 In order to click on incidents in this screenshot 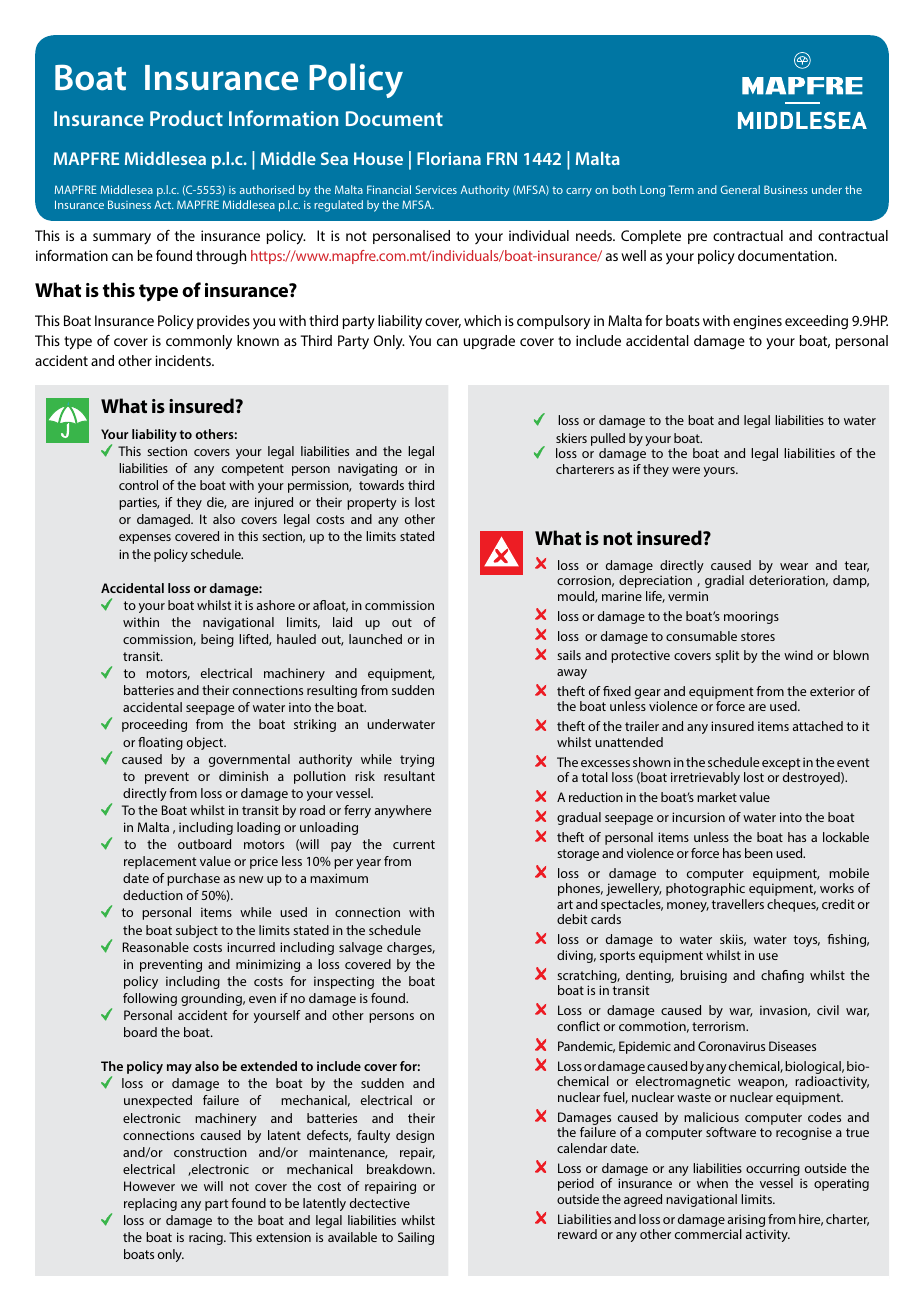, I will do `click(184, 360)`.
